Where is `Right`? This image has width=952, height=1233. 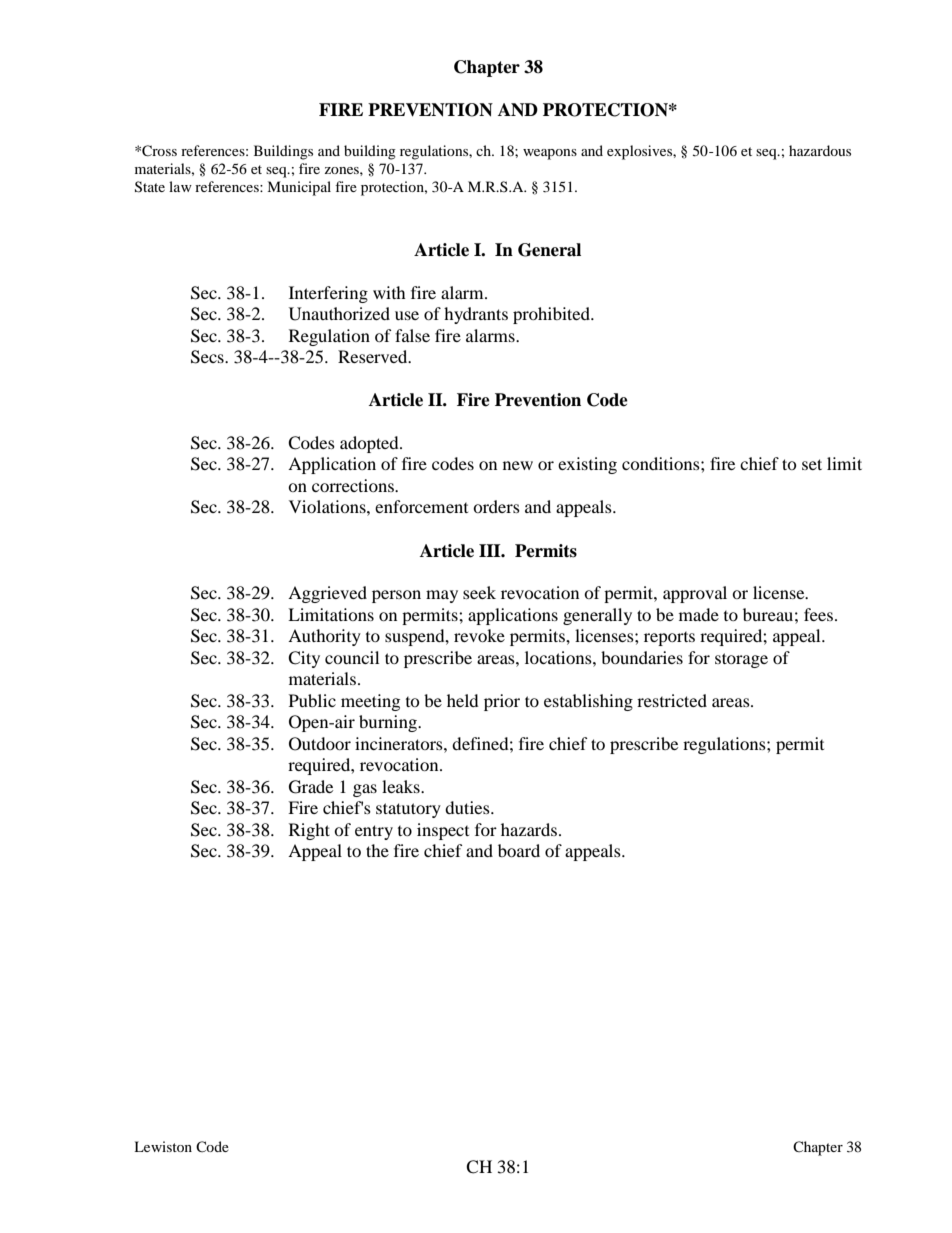 Right is located at coordinates (309, 831).
